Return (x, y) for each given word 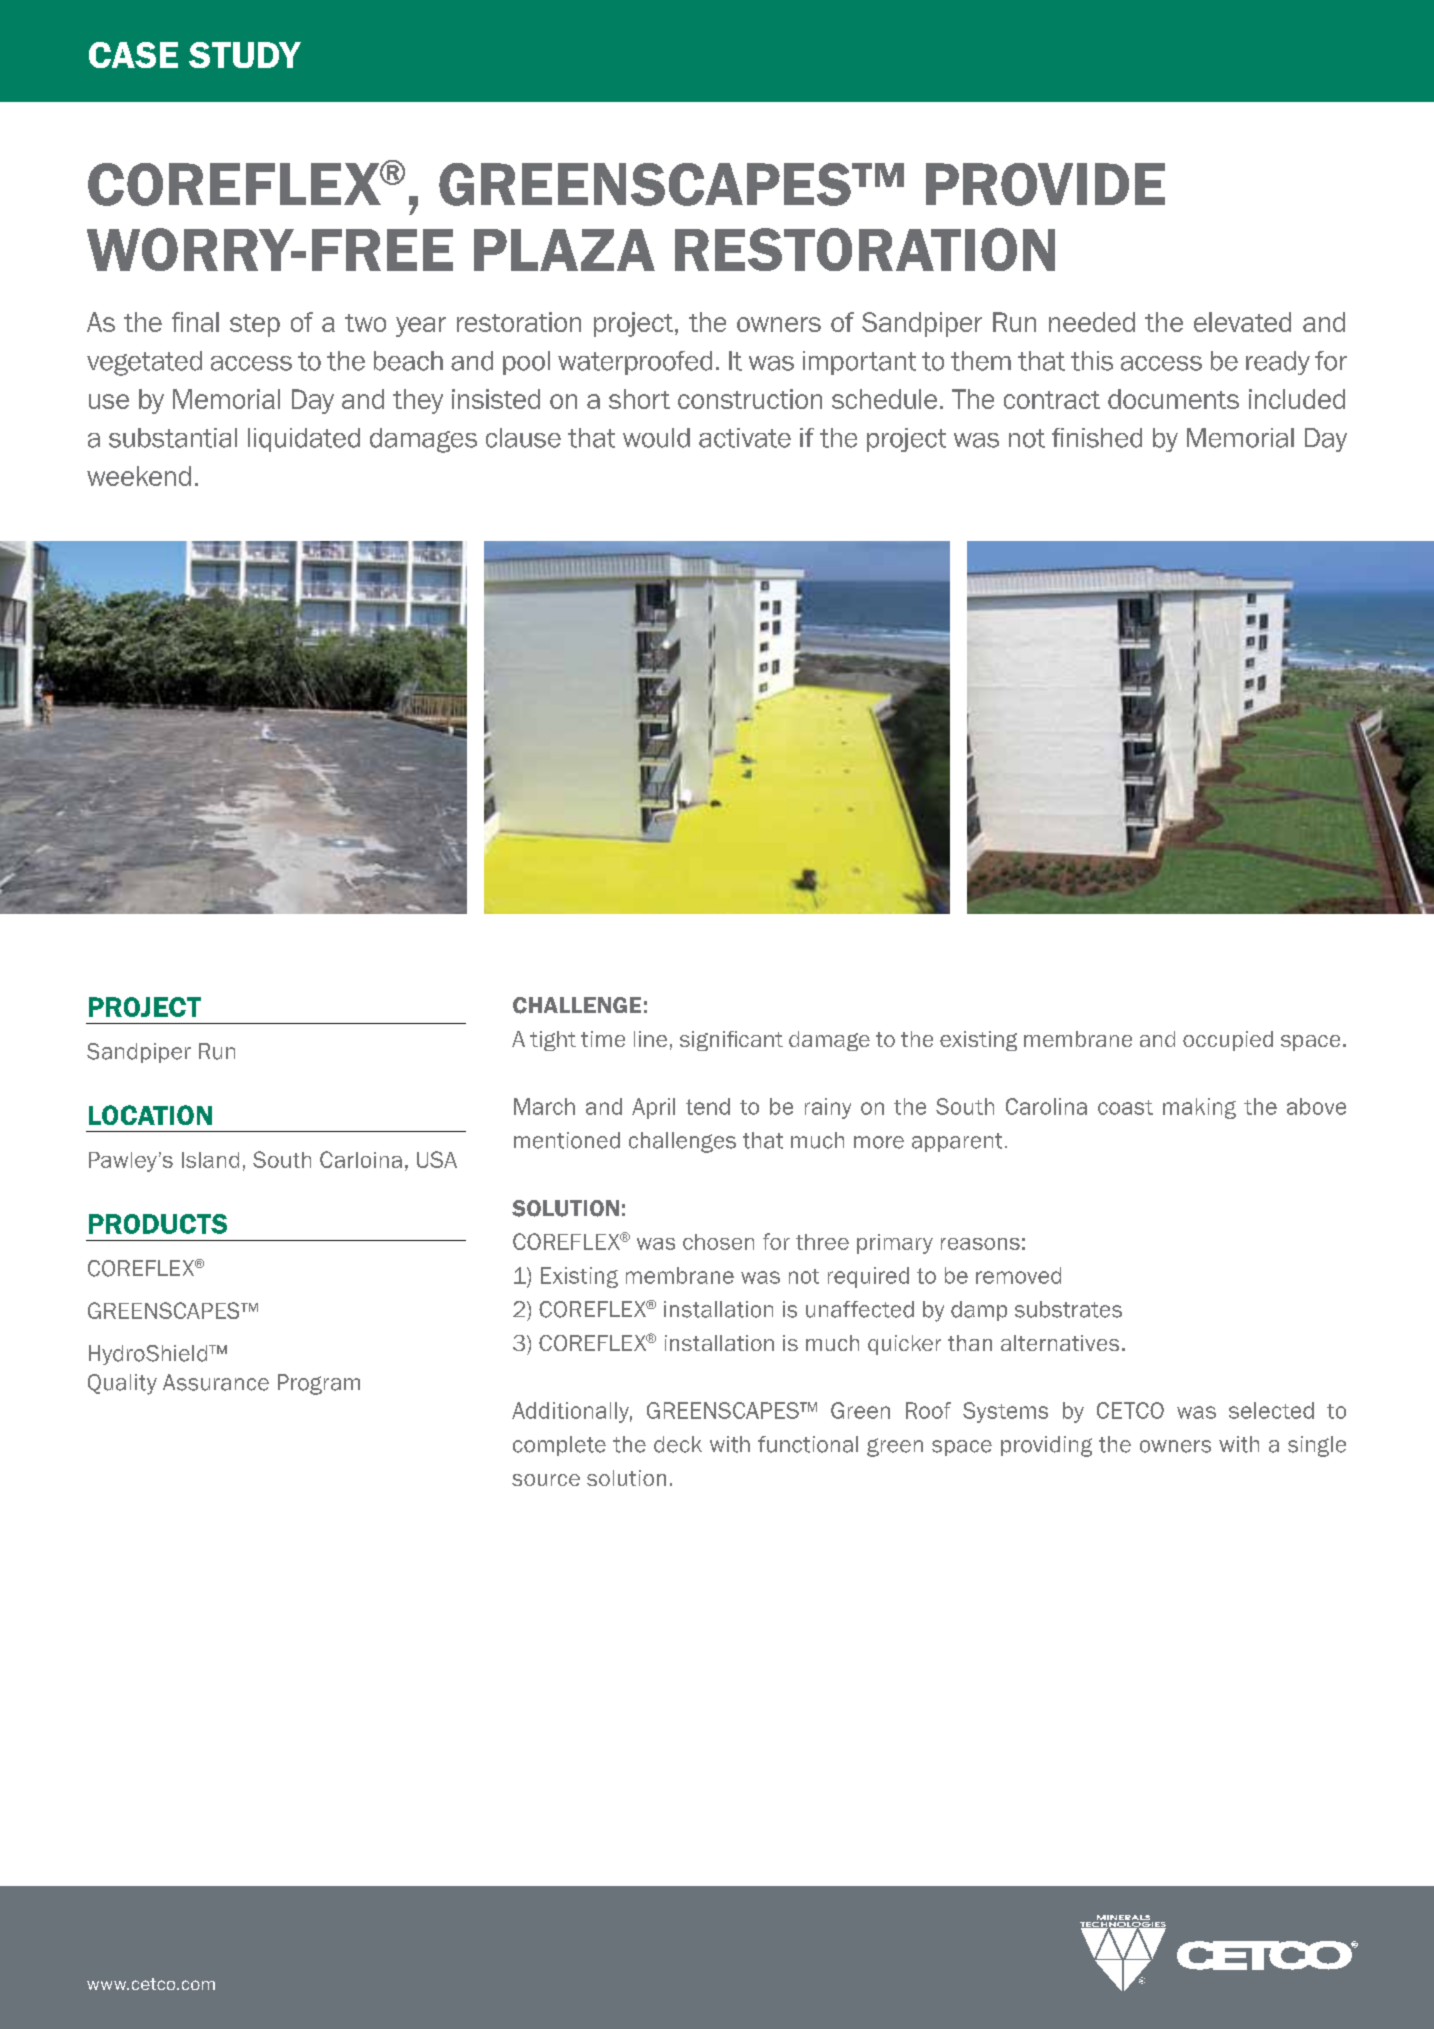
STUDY (245, 55)
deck (678, 1444)
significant (731, 1041)
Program (319, 1384)
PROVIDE (1045, 184)
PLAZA (564, 250)
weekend (139, 476)
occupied (1228, 1041)
